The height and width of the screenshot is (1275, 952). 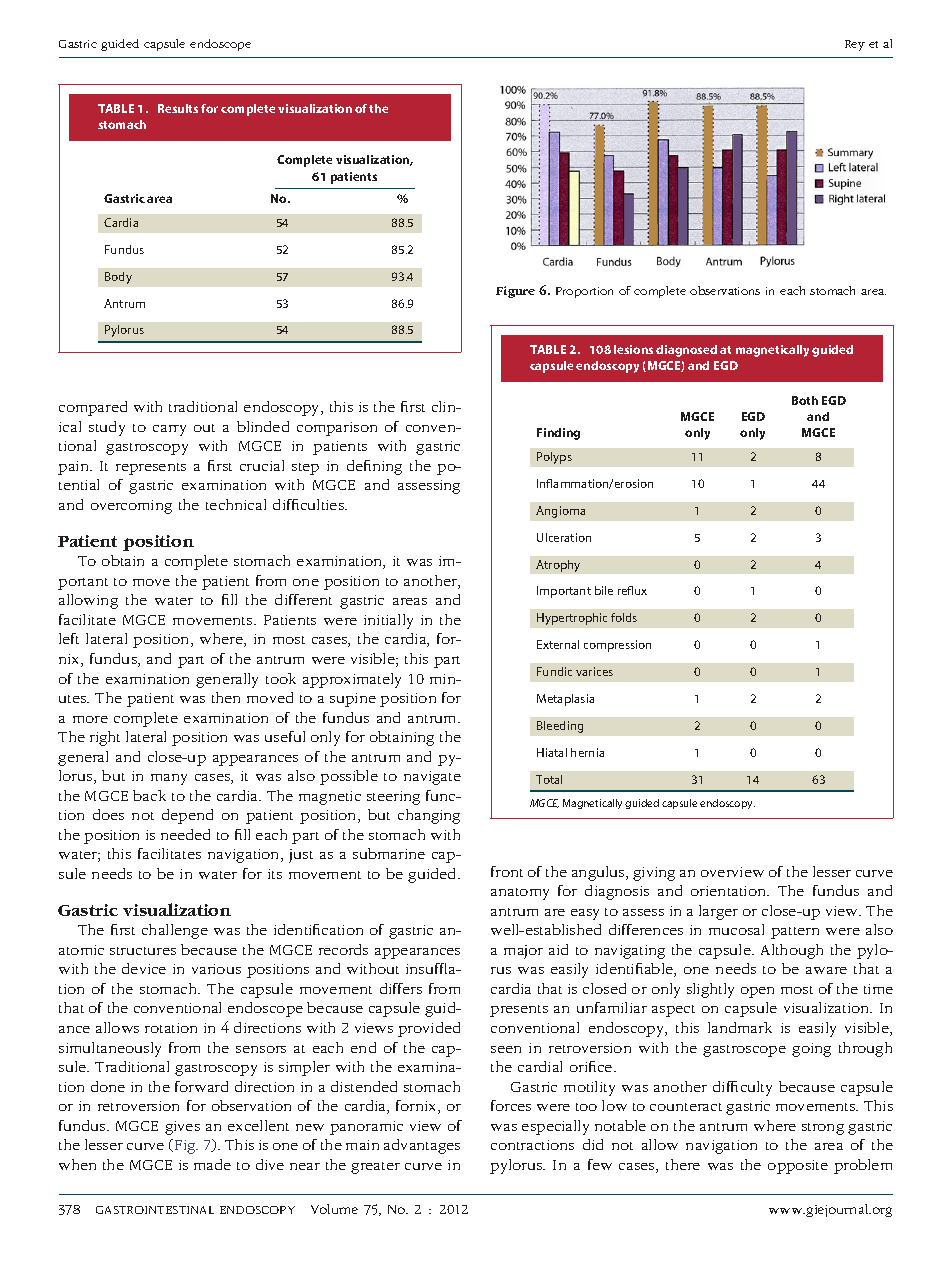 What do you see at coordinates (855, 45) in the screenshot?
I see `Rey` at bounding box center [855, 45].
